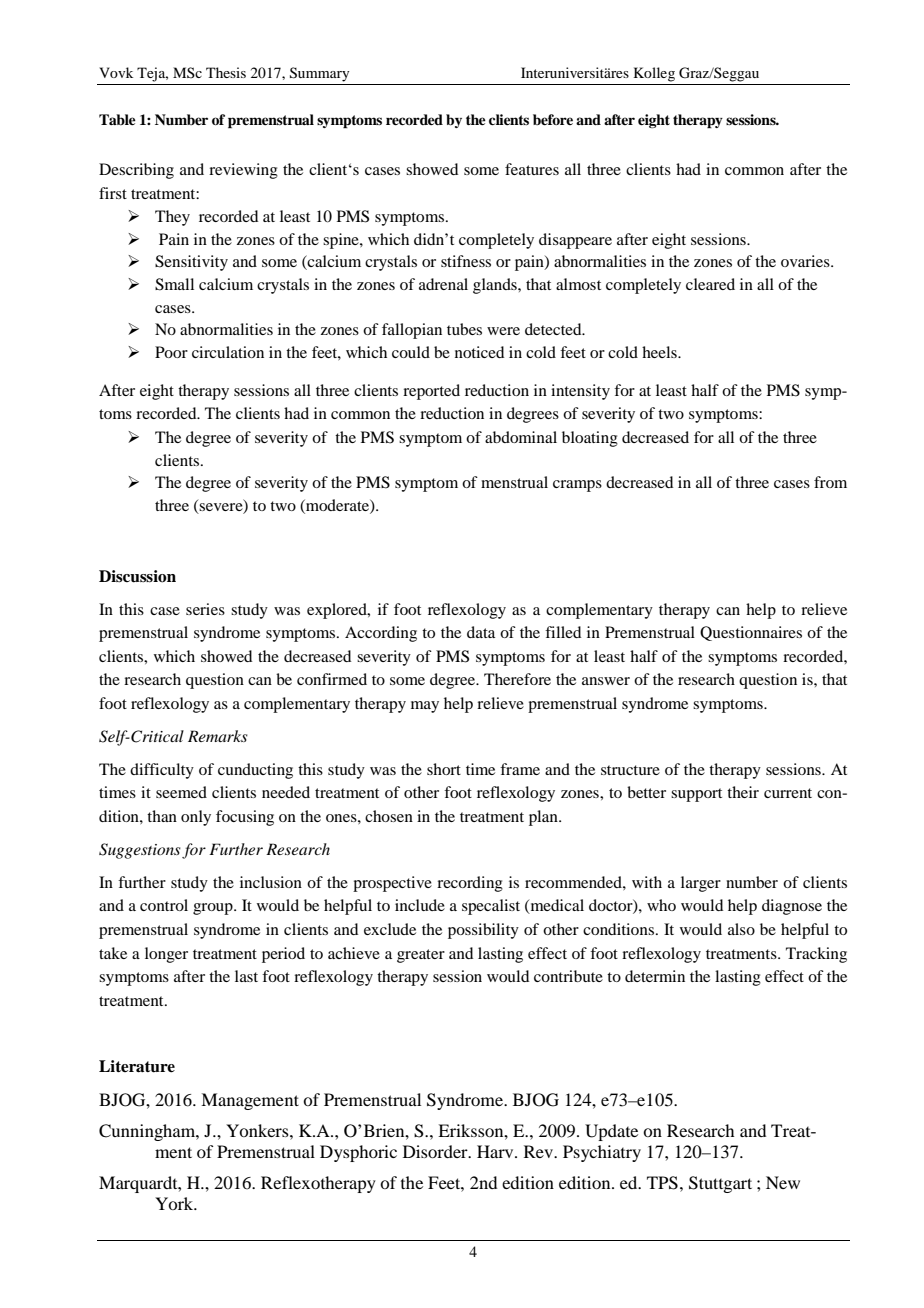 The height and width of the page is (1308, 924). What do you see at coordinates (521, 437) in the page?
I see `abdominal` at bounding box center [521, 437].
